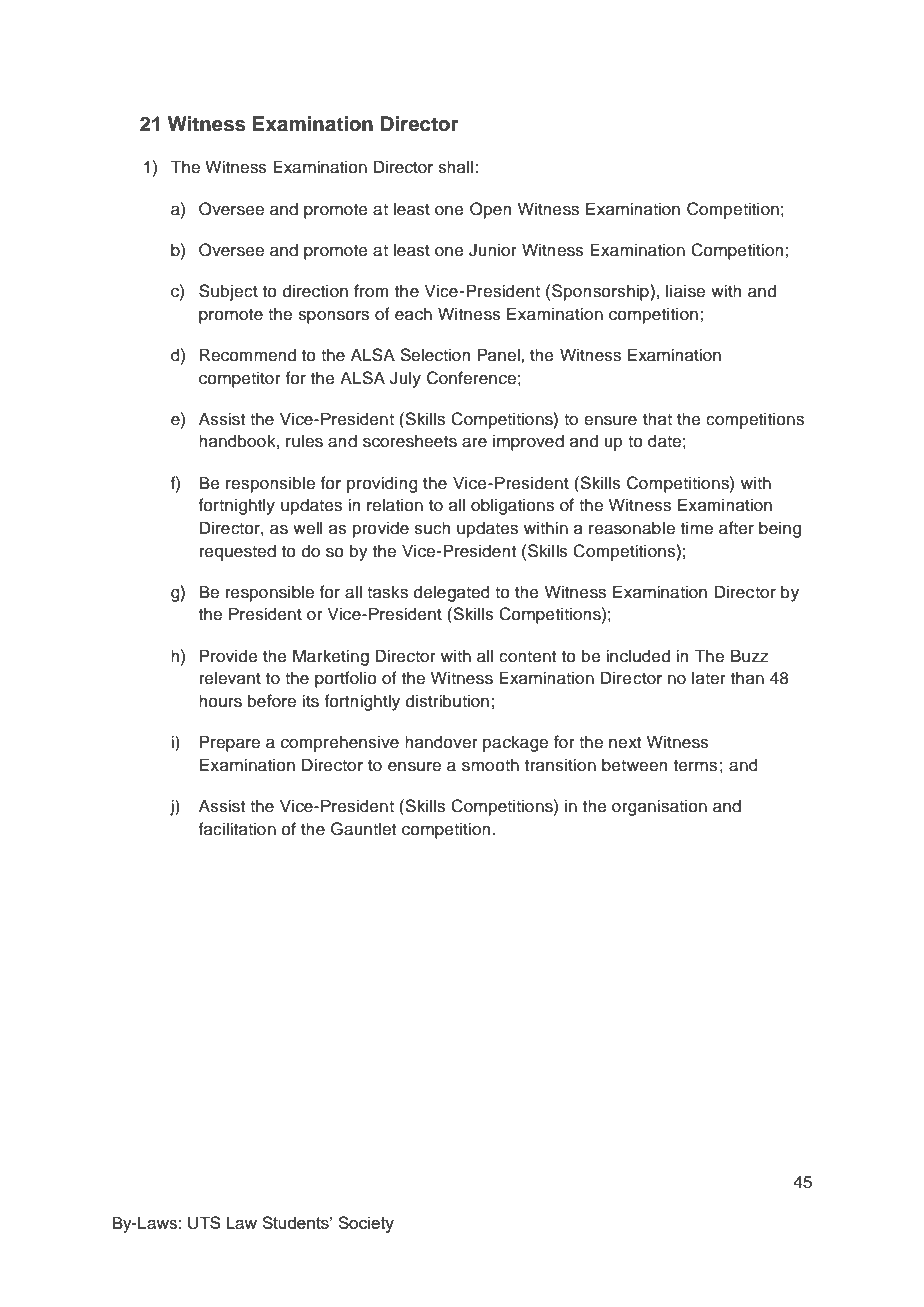 The height and width of the page is (1307, 924). I want to click on facilitation, so click(237, 829).
